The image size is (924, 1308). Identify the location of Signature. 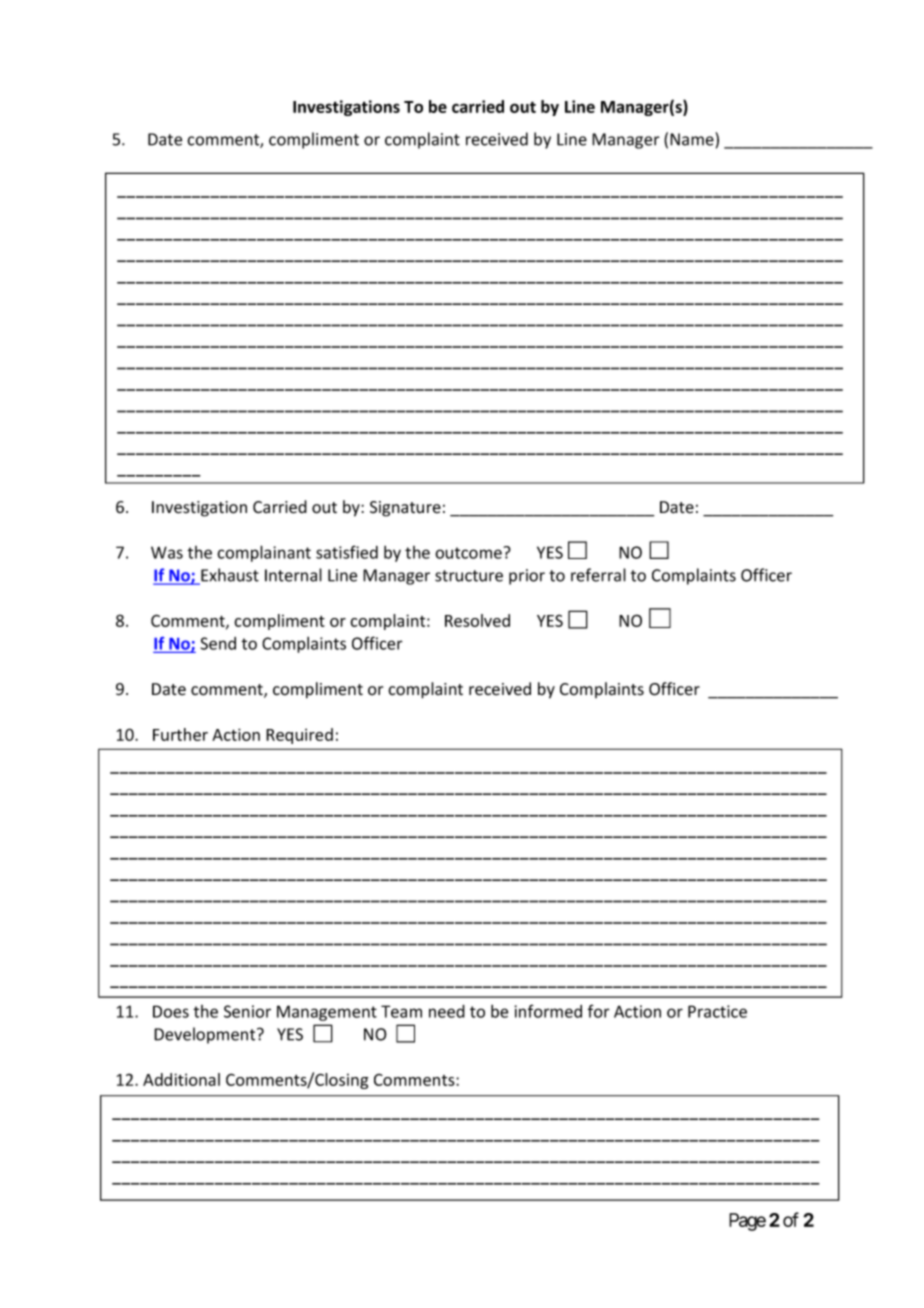
(405, 509).
